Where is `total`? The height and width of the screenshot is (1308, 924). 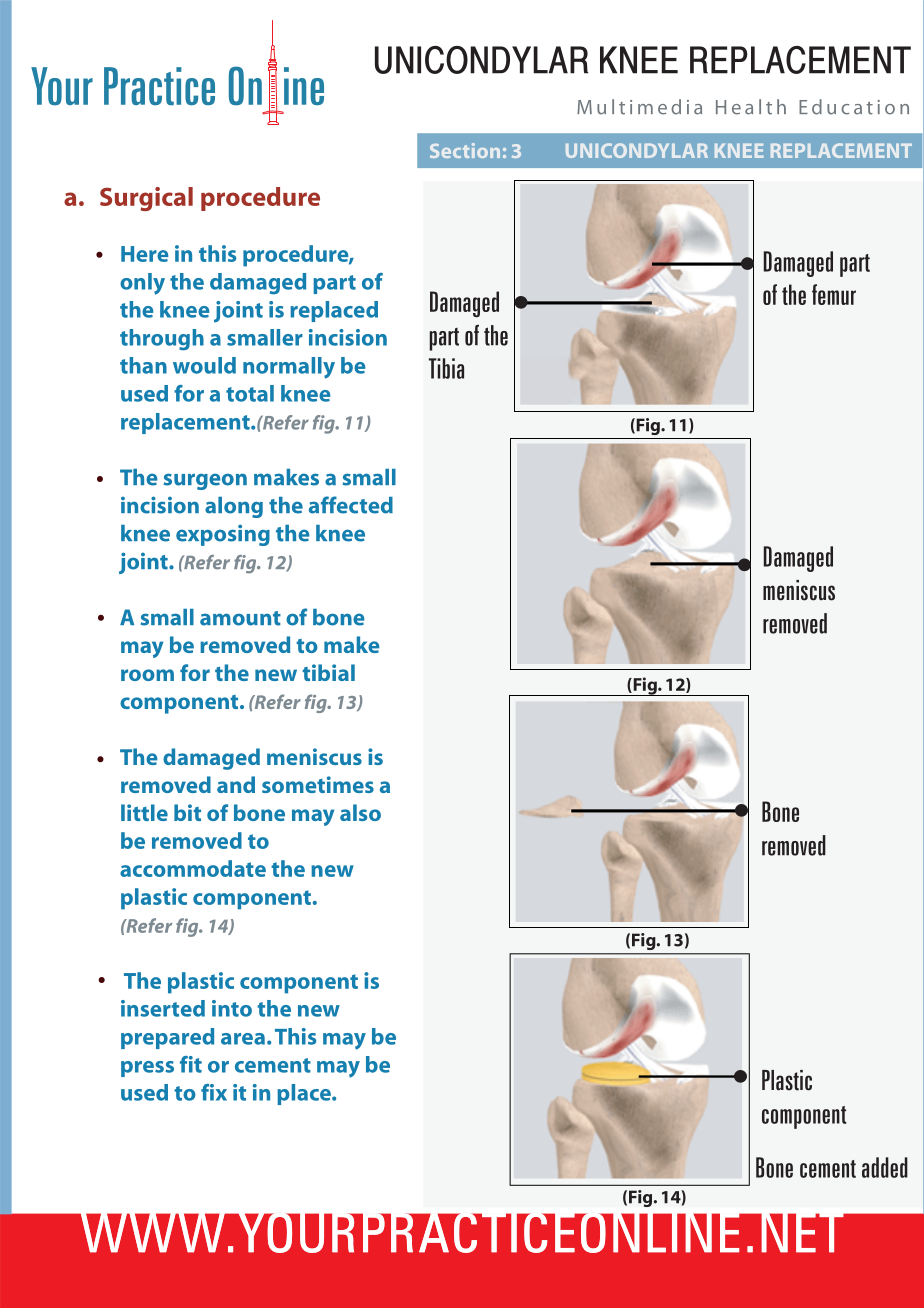 total is located at coordinates (250, 393).
